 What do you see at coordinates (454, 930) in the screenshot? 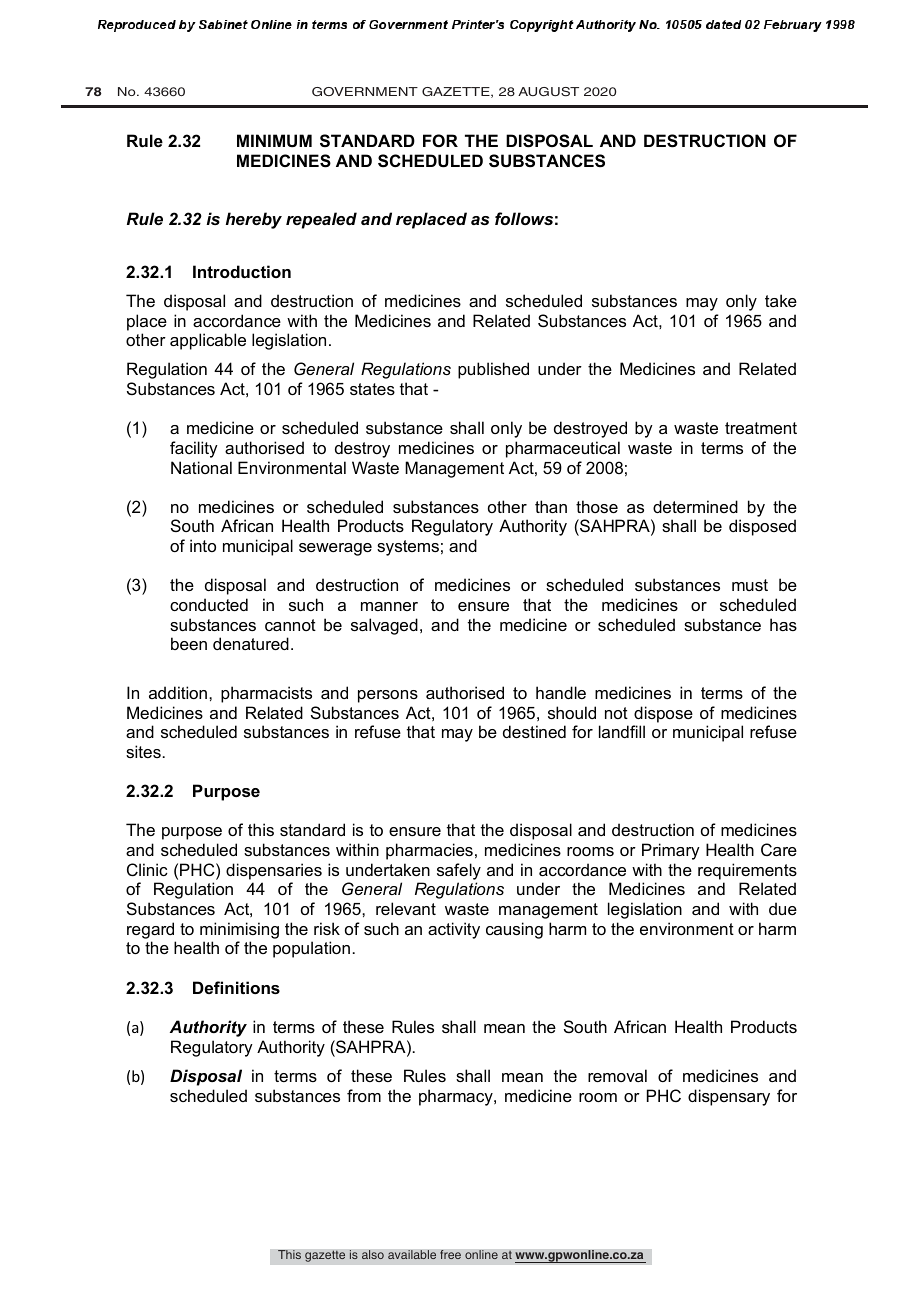
I see `activity` at bounding box center [454, 930].
